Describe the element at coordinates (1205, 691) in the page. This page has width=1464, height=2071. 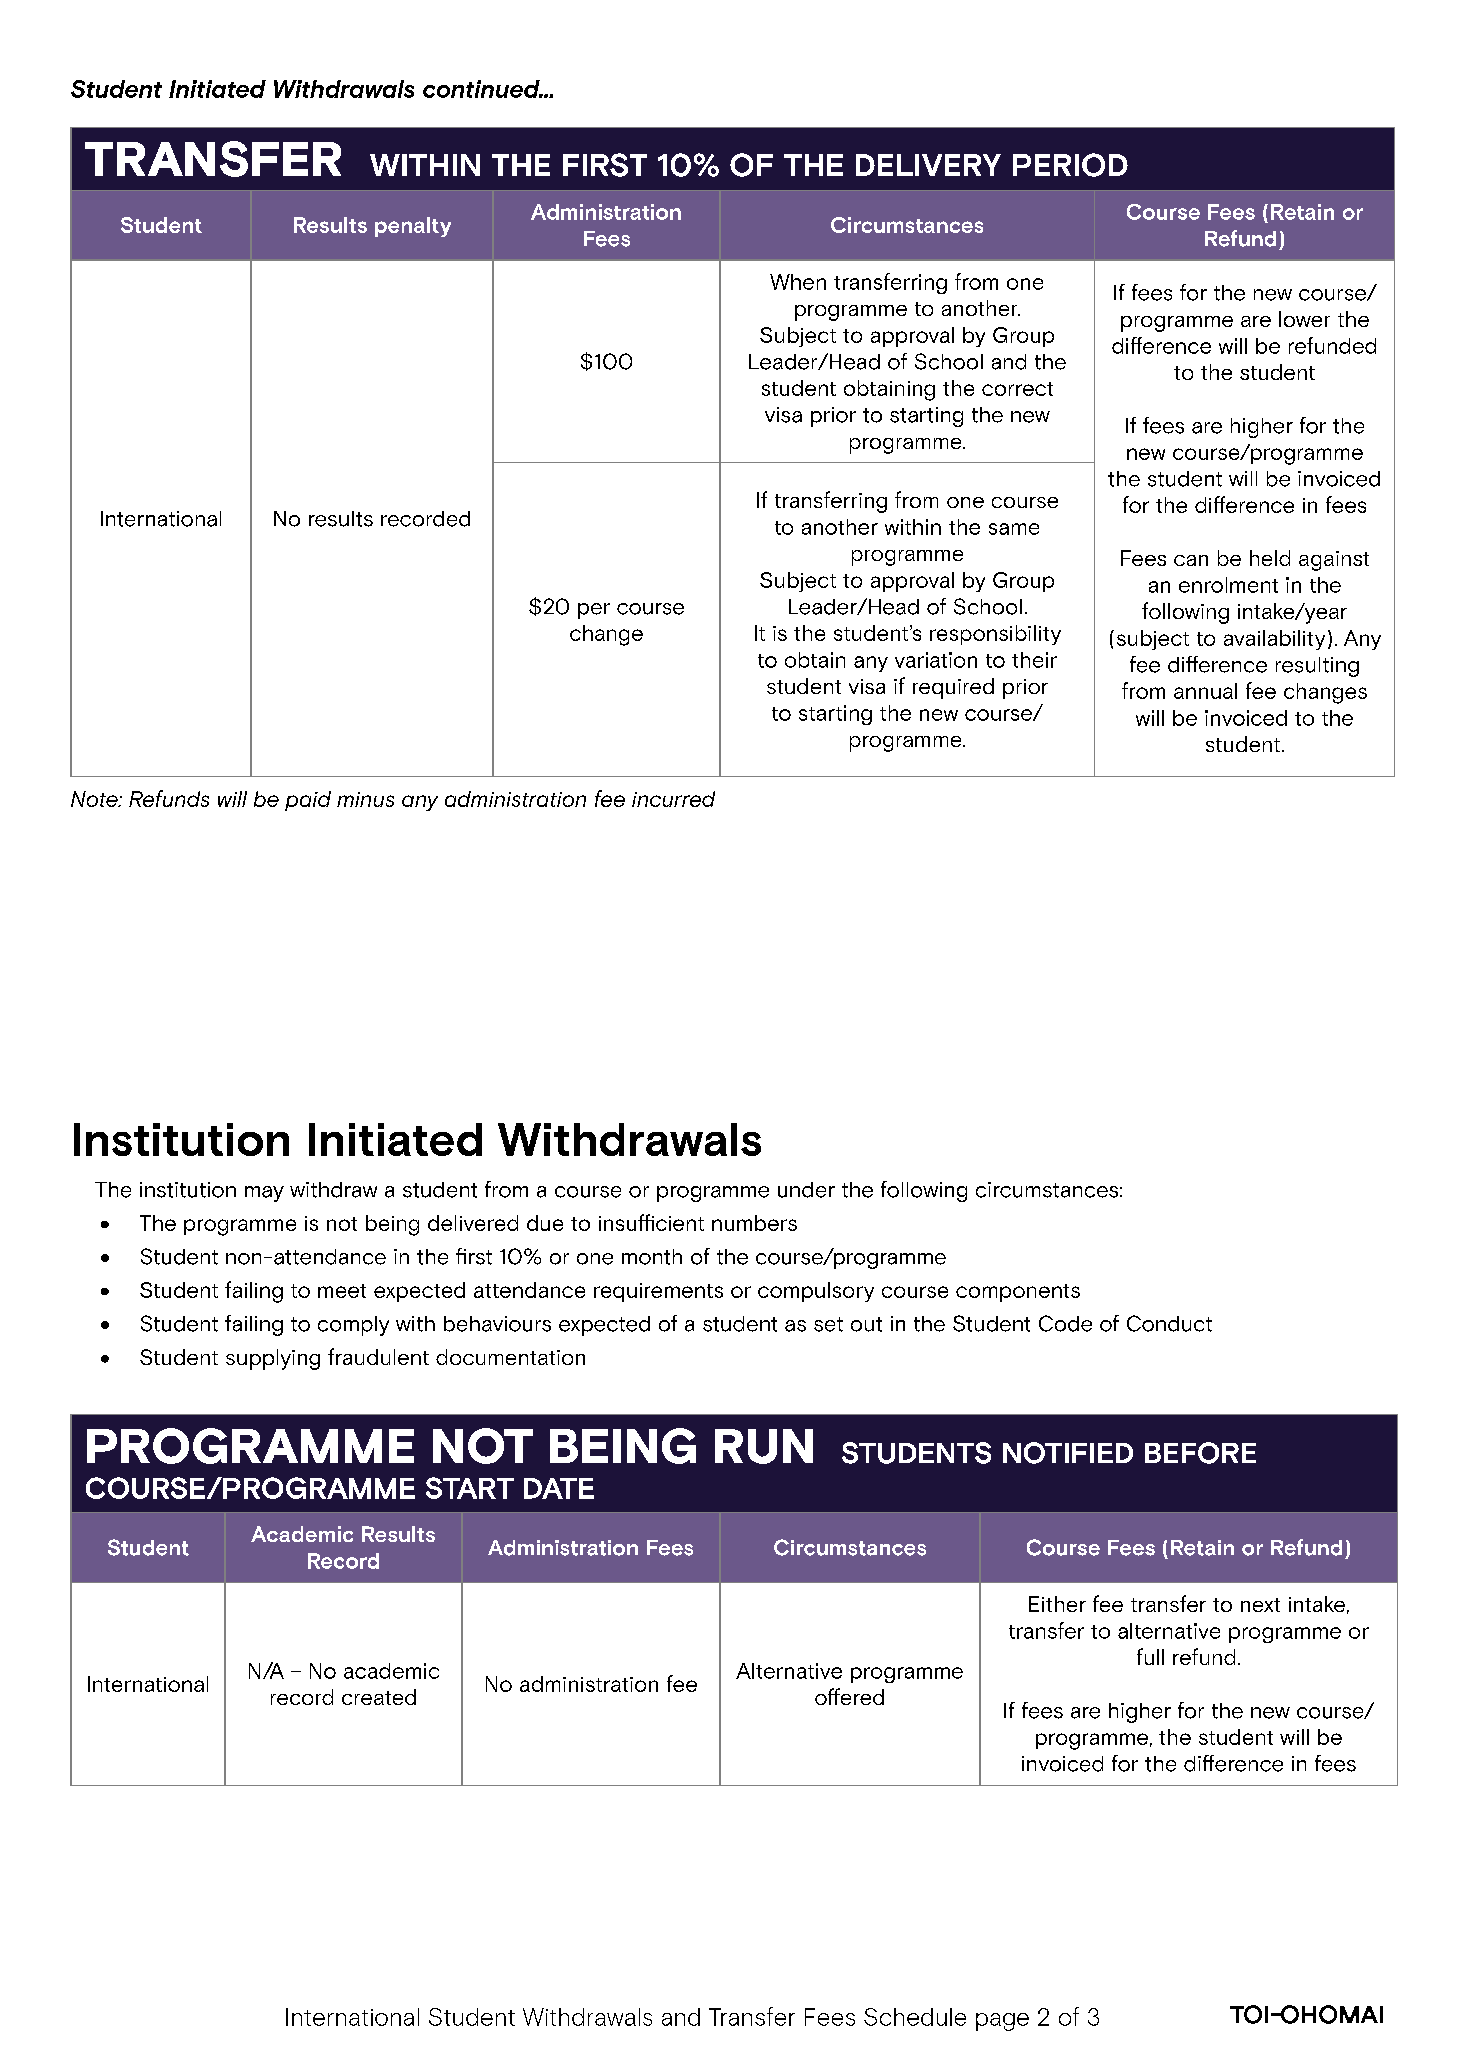
I see `annual` at that location.
